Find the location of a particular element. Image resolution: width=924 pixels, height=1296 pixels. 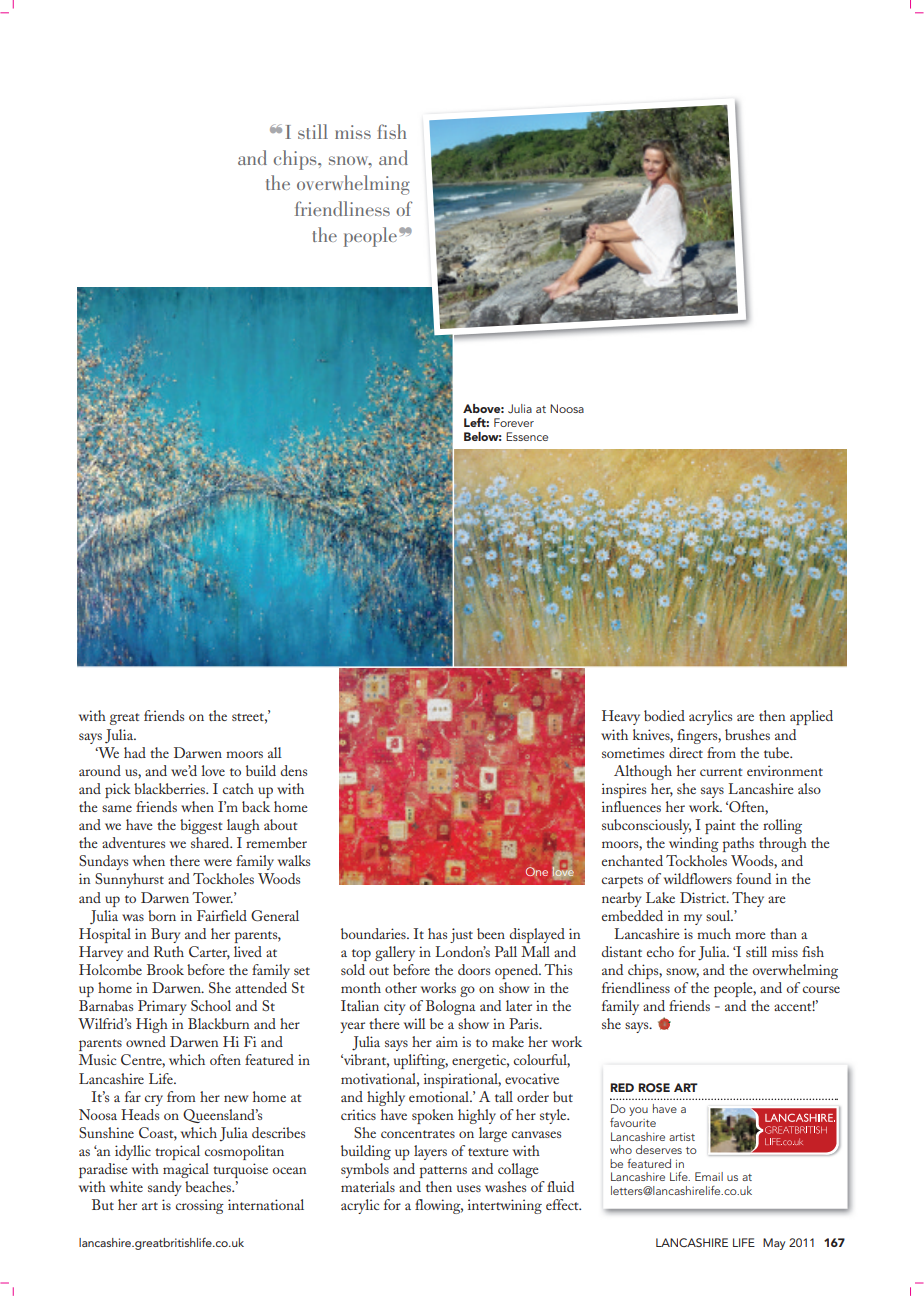

Forever is located at coordinates (514, 422).
